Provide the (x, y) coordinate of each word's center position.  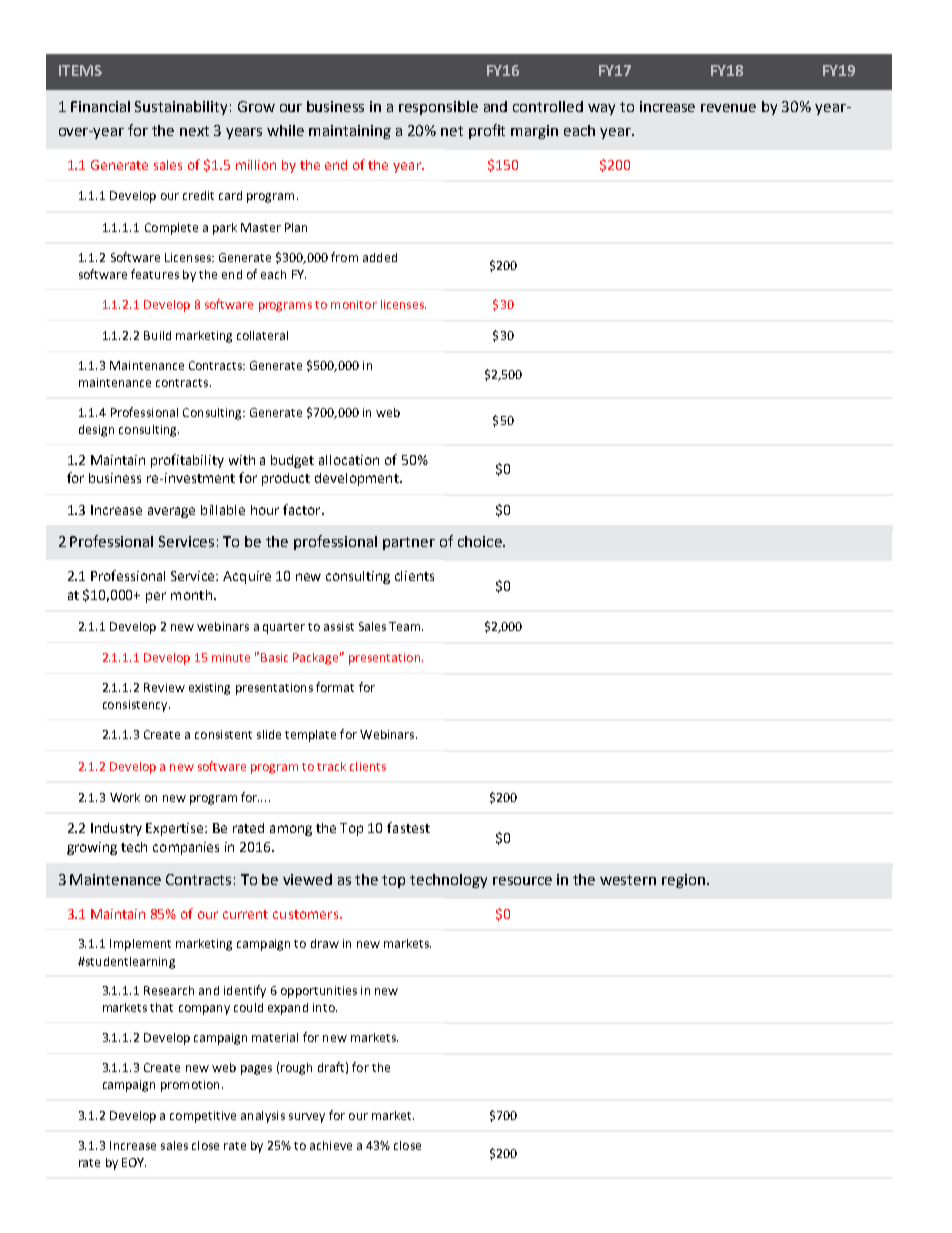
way (601, 109)
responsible (438, 108)
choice (481, 541)
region (683, 881)
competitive (203, 1117)
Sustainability (181, 108)
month (191, 595)
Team (406, 626)
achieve (331, 1145)
